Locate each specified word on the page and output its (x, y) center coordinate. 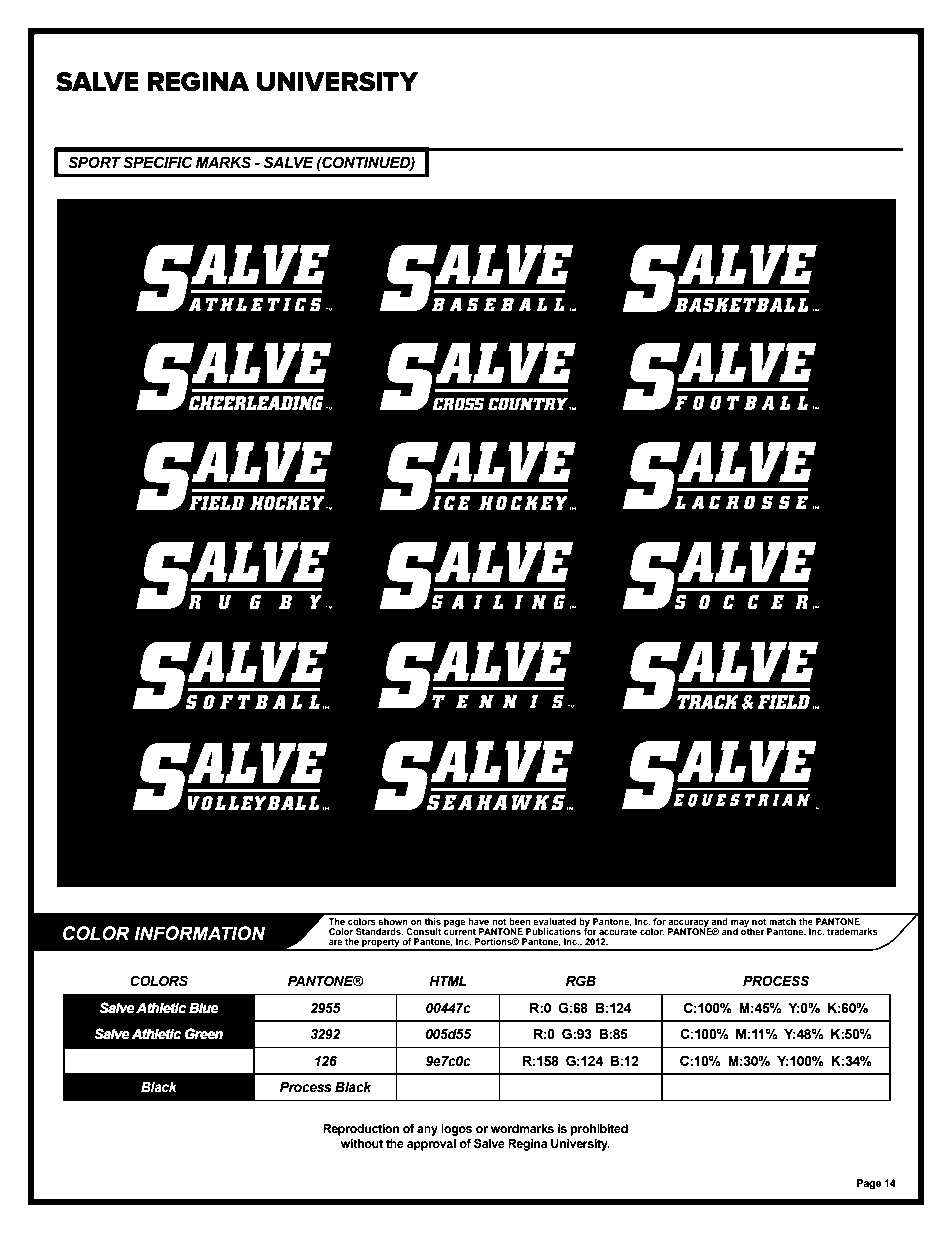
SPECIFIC (158, 162)
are (336, 942)
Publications (553, 931)
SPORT (94, 162)
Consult (423, 931)
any (427, 1131)
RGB (581, 981)
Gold (204, 1061)
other (753, 930)
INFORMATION (199, 933)
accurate (618, 930)
